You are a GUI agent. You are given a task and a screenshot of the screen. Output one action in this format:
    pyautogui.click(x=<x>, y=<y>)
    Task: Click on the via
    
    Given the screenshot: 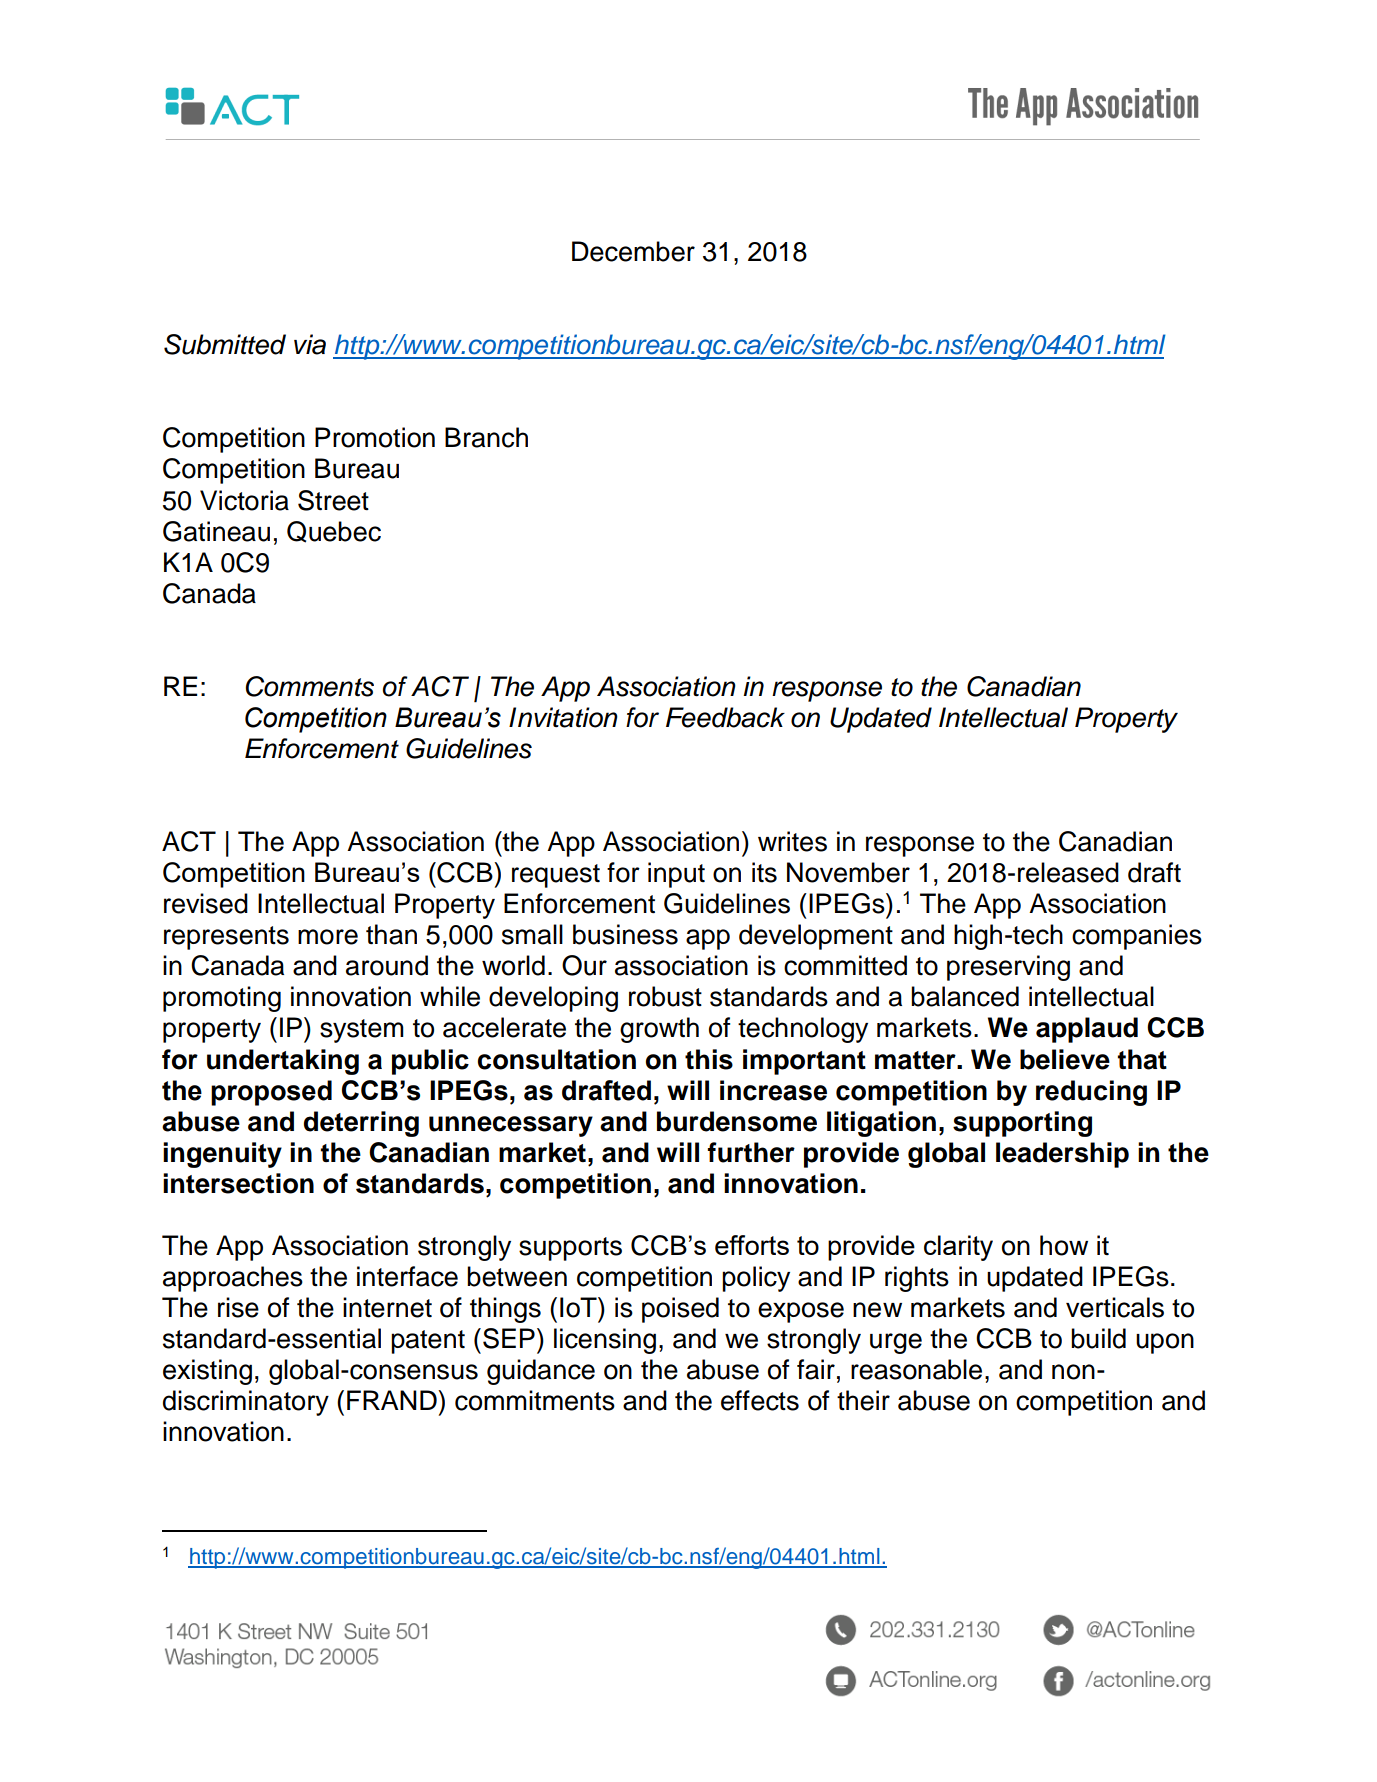 What is the action you would take?
    pyautogui.click(x=310, y=344)
